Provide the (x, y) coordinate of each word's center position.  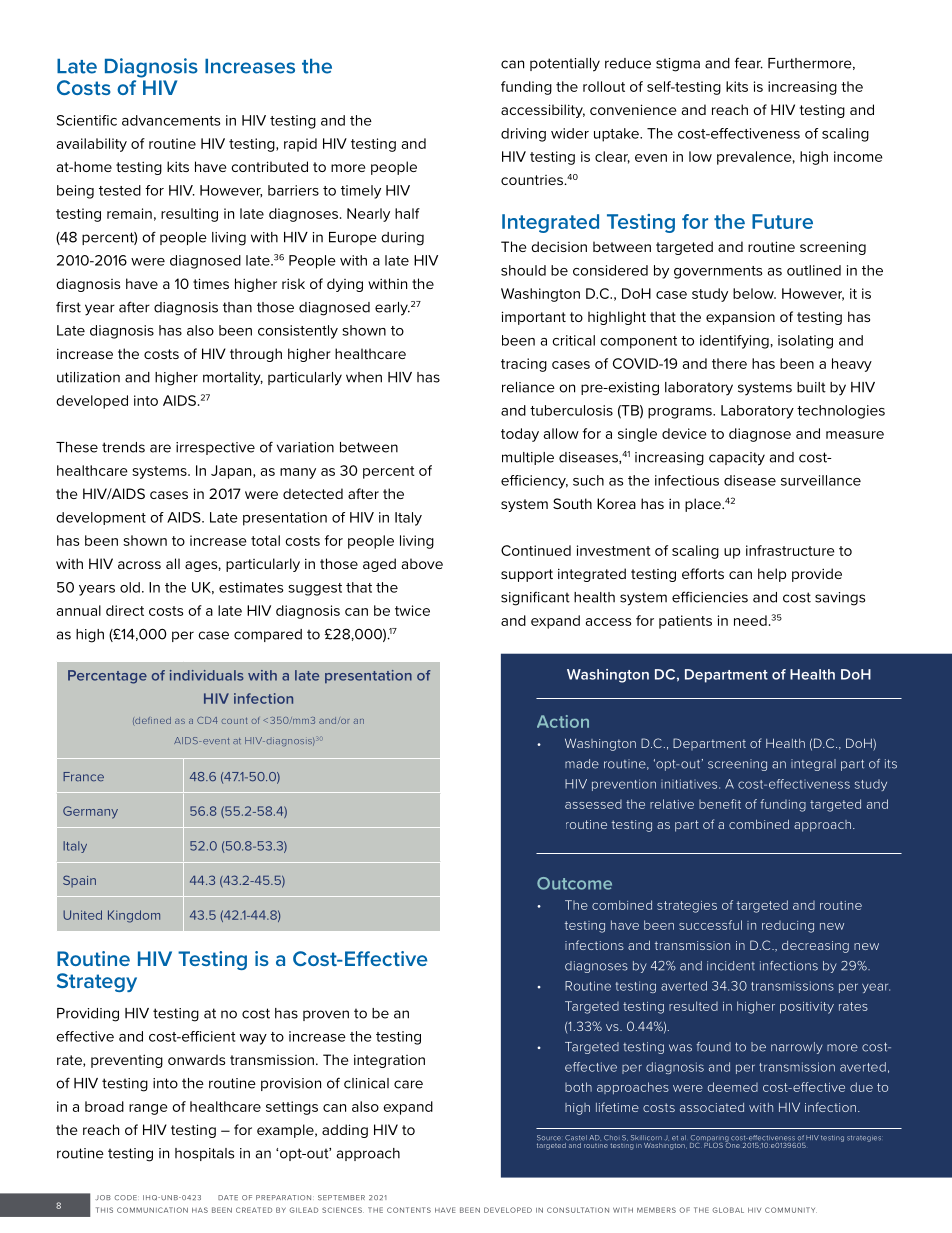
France (83, 777)
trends (123, 447)
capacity (737, 459)
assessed (593, 804)
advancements (171, 120)
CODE (125, 1197)
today (520, 435)
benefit (720, 804)
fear (749, 63)
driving (523, 135)
